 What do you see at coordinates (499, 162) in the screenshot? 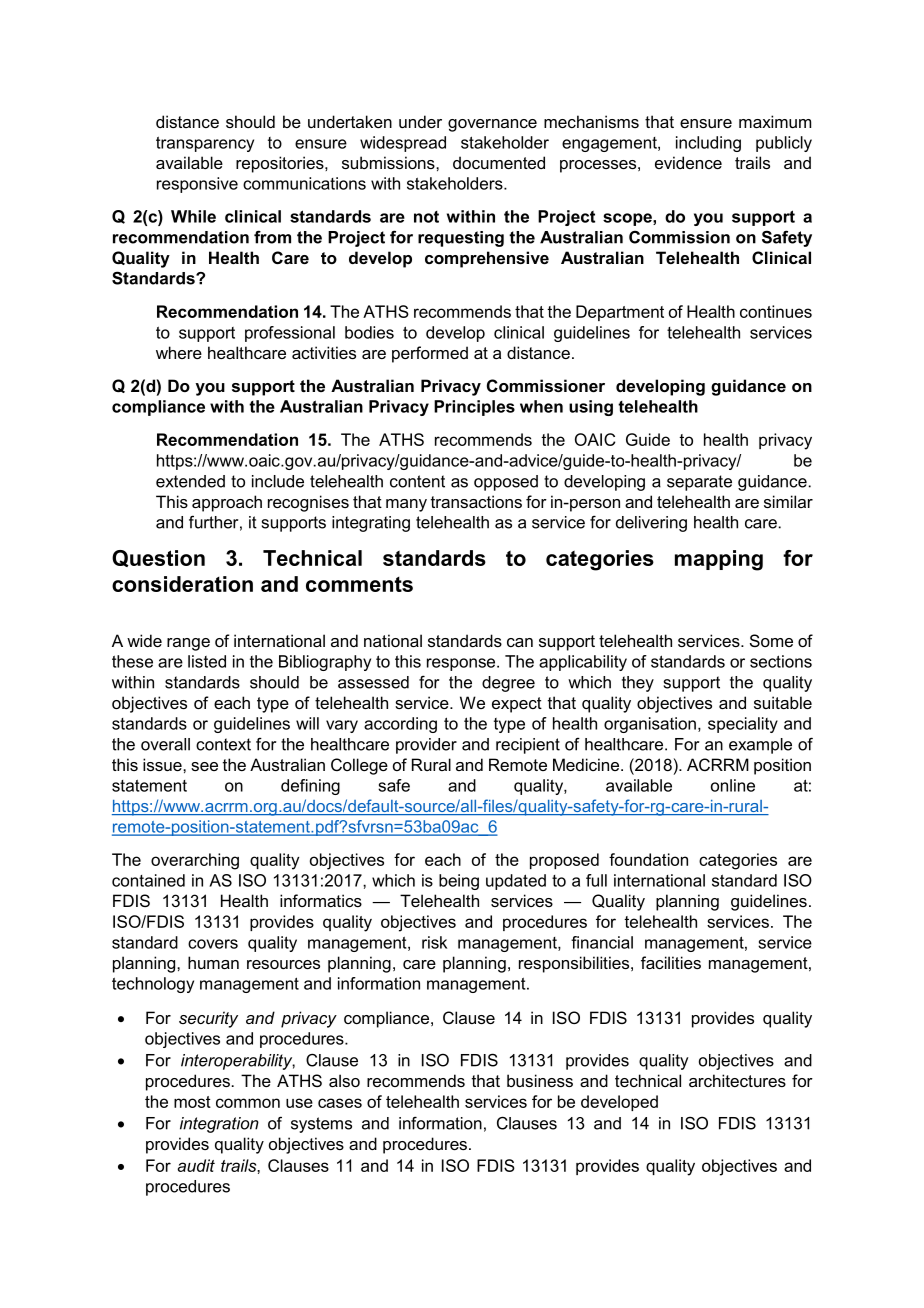
I see `documented` at bounding box center [499, 162].
